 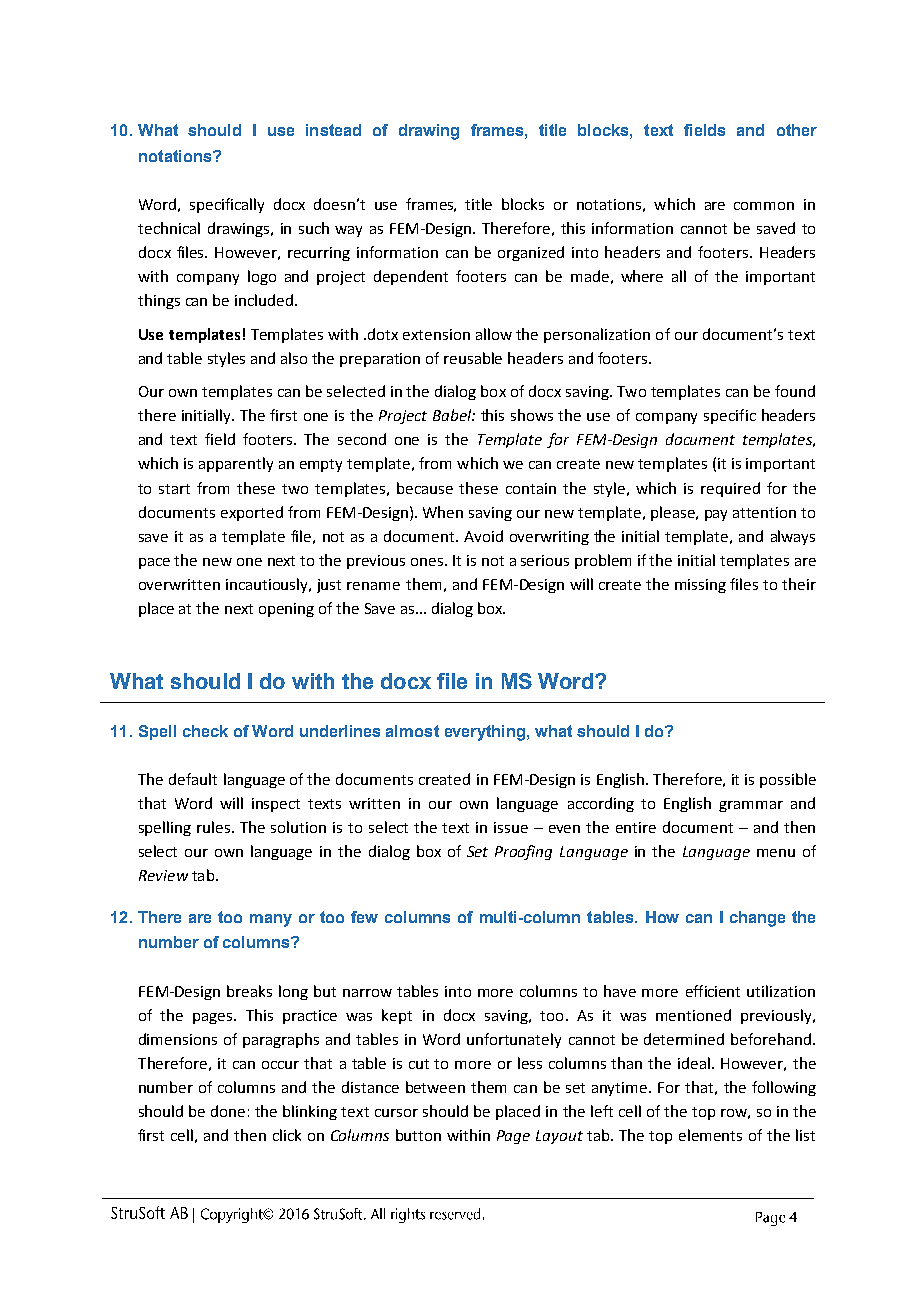 I want to click on done, so click(x=228, y=1111).
